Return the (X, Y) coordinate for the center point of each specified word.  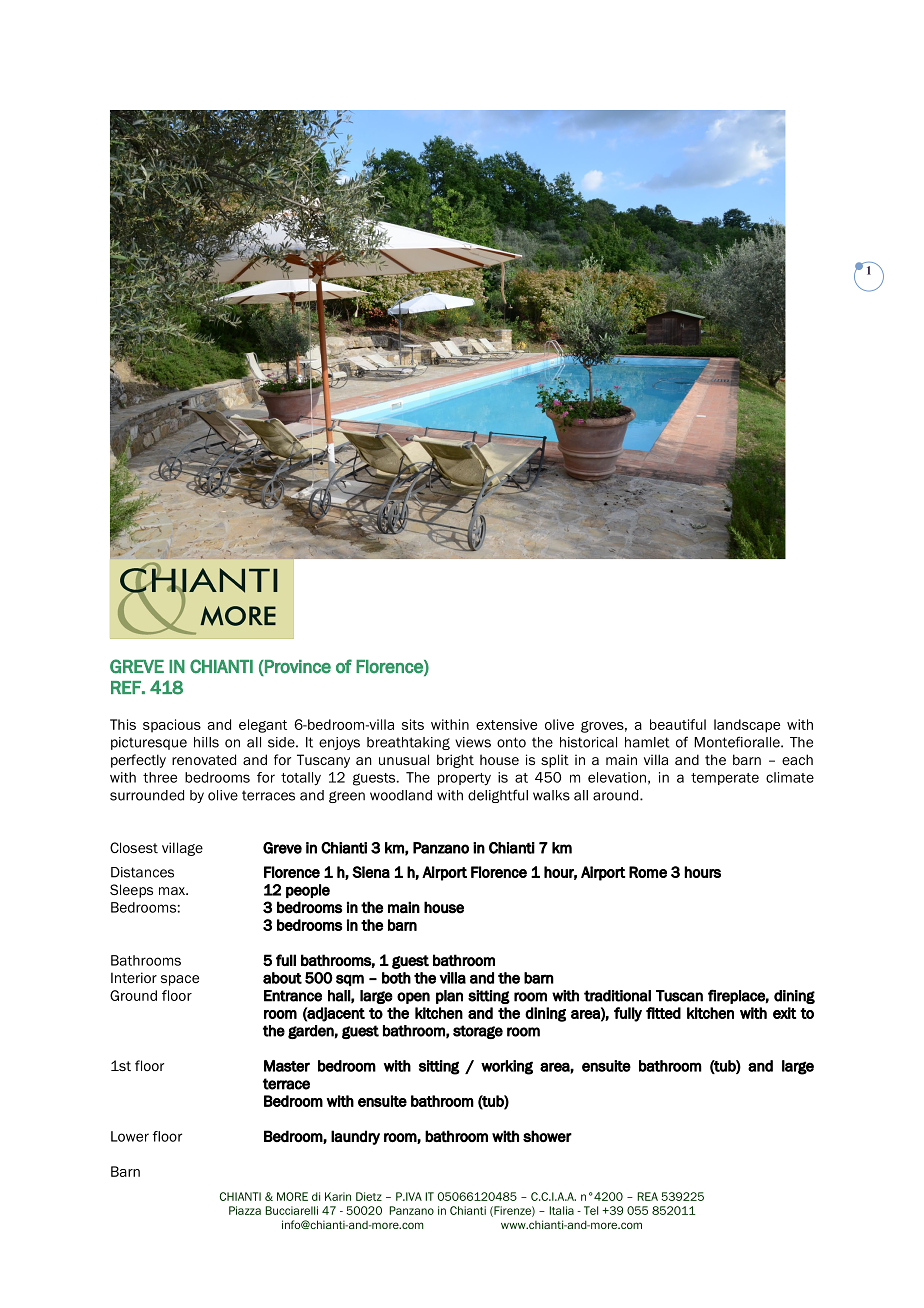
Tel (591, 1210)
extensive (506, 724)
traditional (617, 996)
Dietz (369, 1196)
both (396, 978)
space (180, 980)
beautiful (678, 724)
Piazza (245, 1210)
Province (297, 667)
